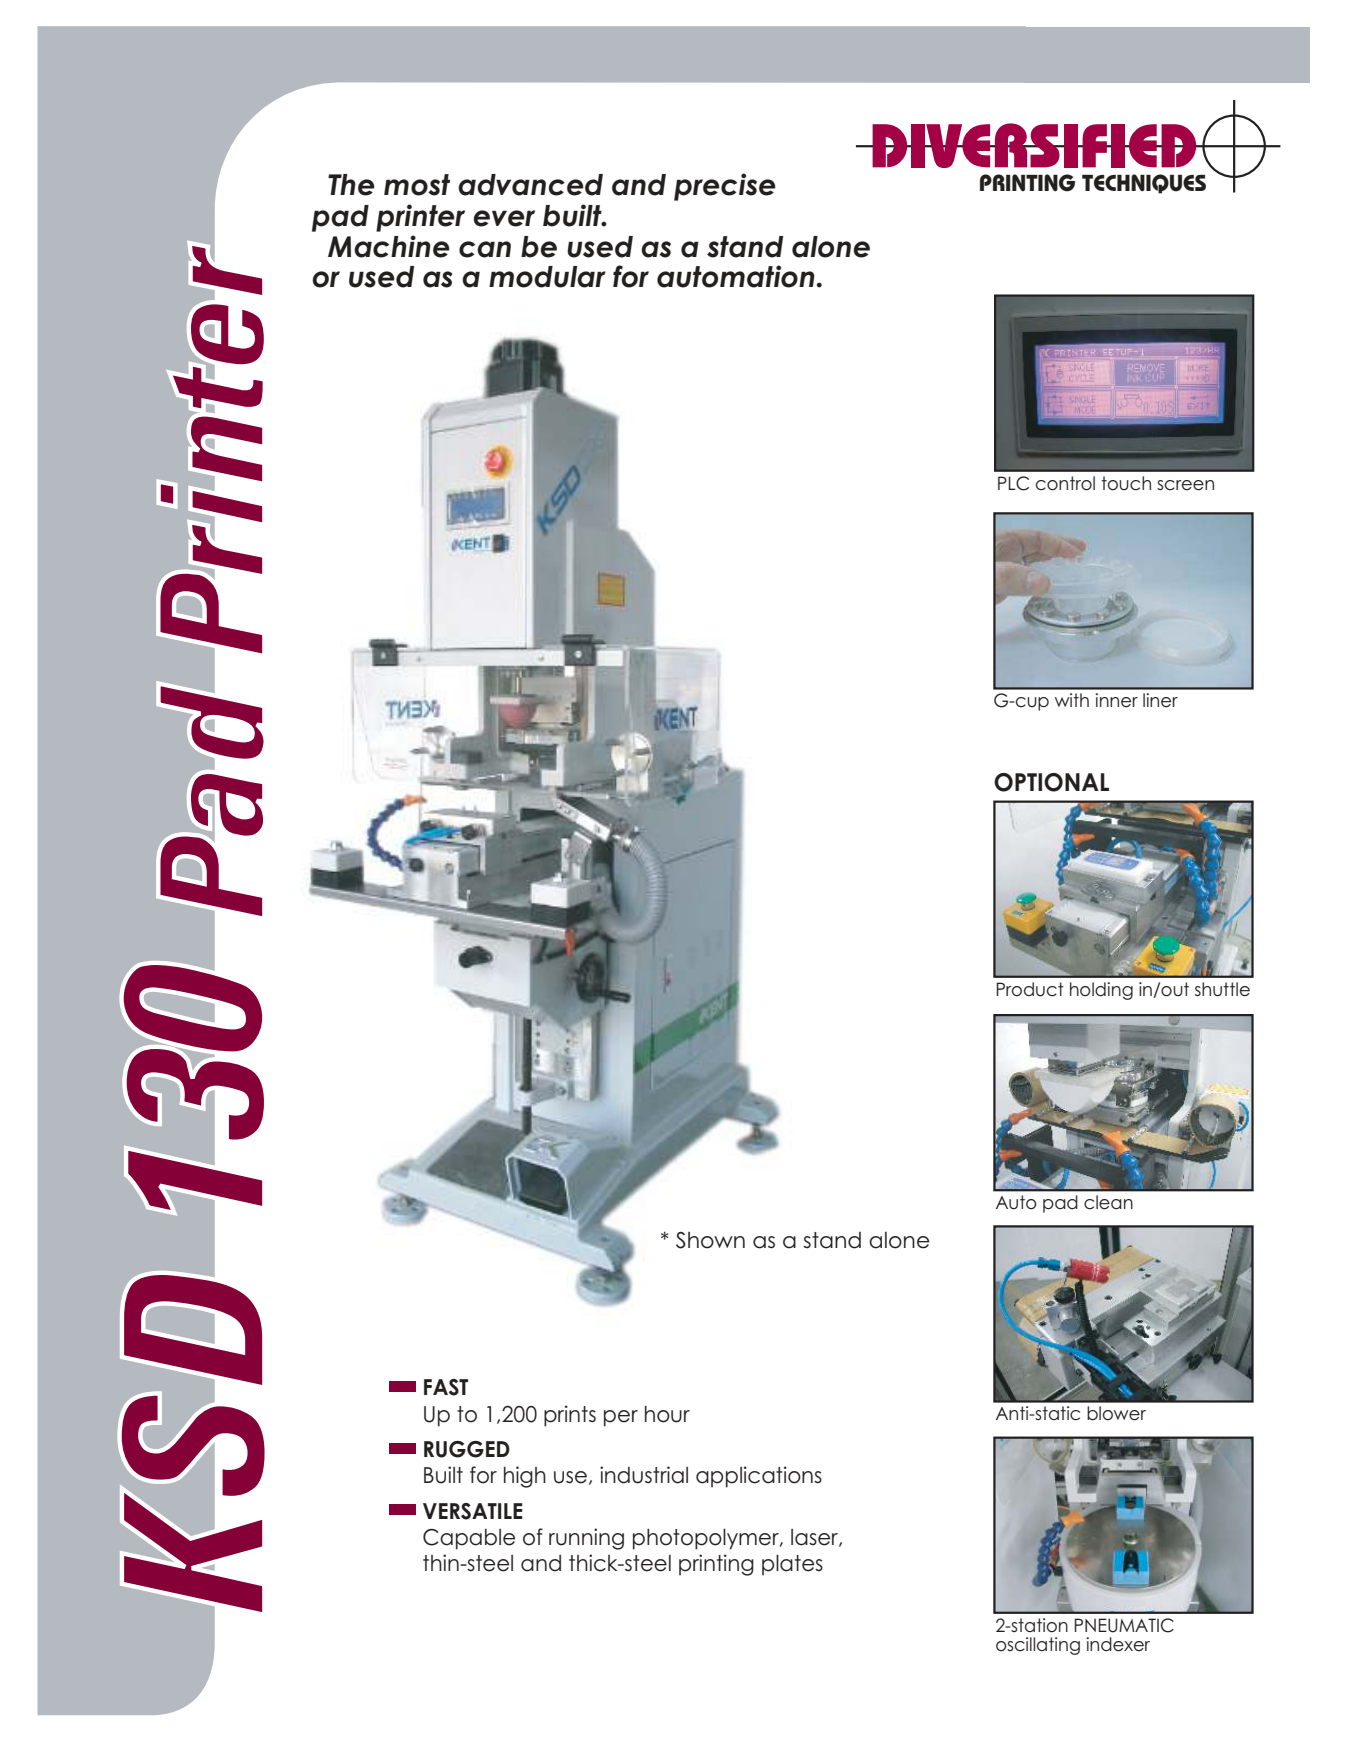  Describe the element at coordinates (725, 187) in the document. I see `precise` at that location.
